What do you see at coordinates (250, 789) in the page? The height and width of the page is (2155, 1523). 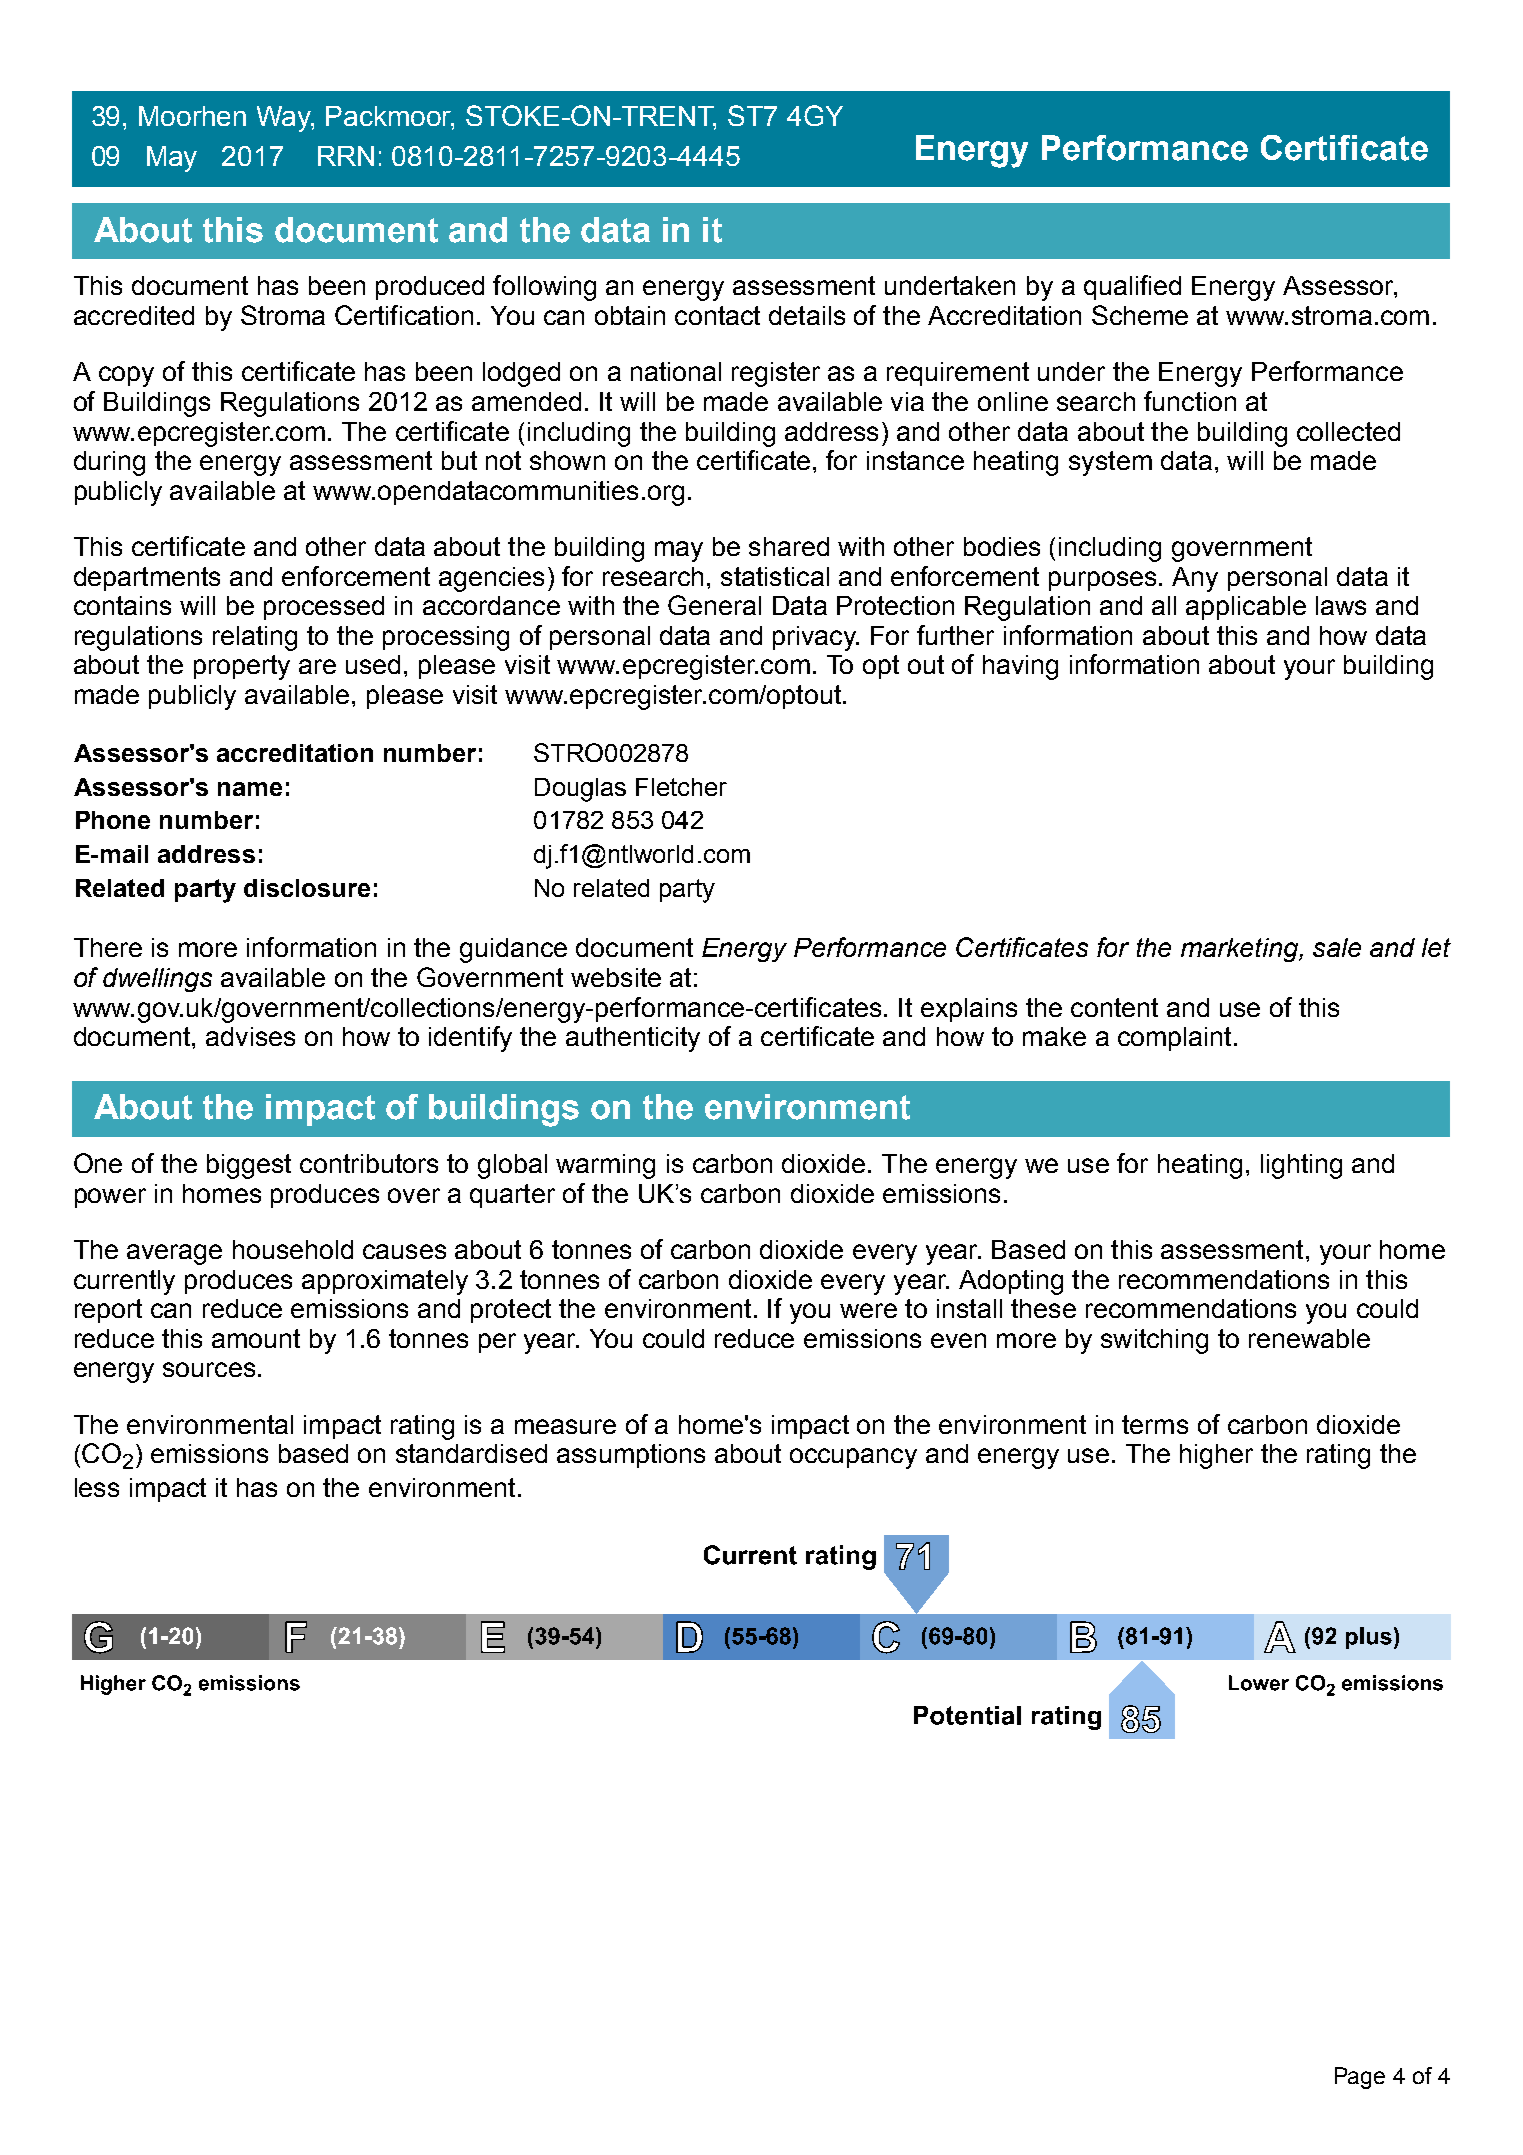 I see `name` at bounding box center [250, 789].
